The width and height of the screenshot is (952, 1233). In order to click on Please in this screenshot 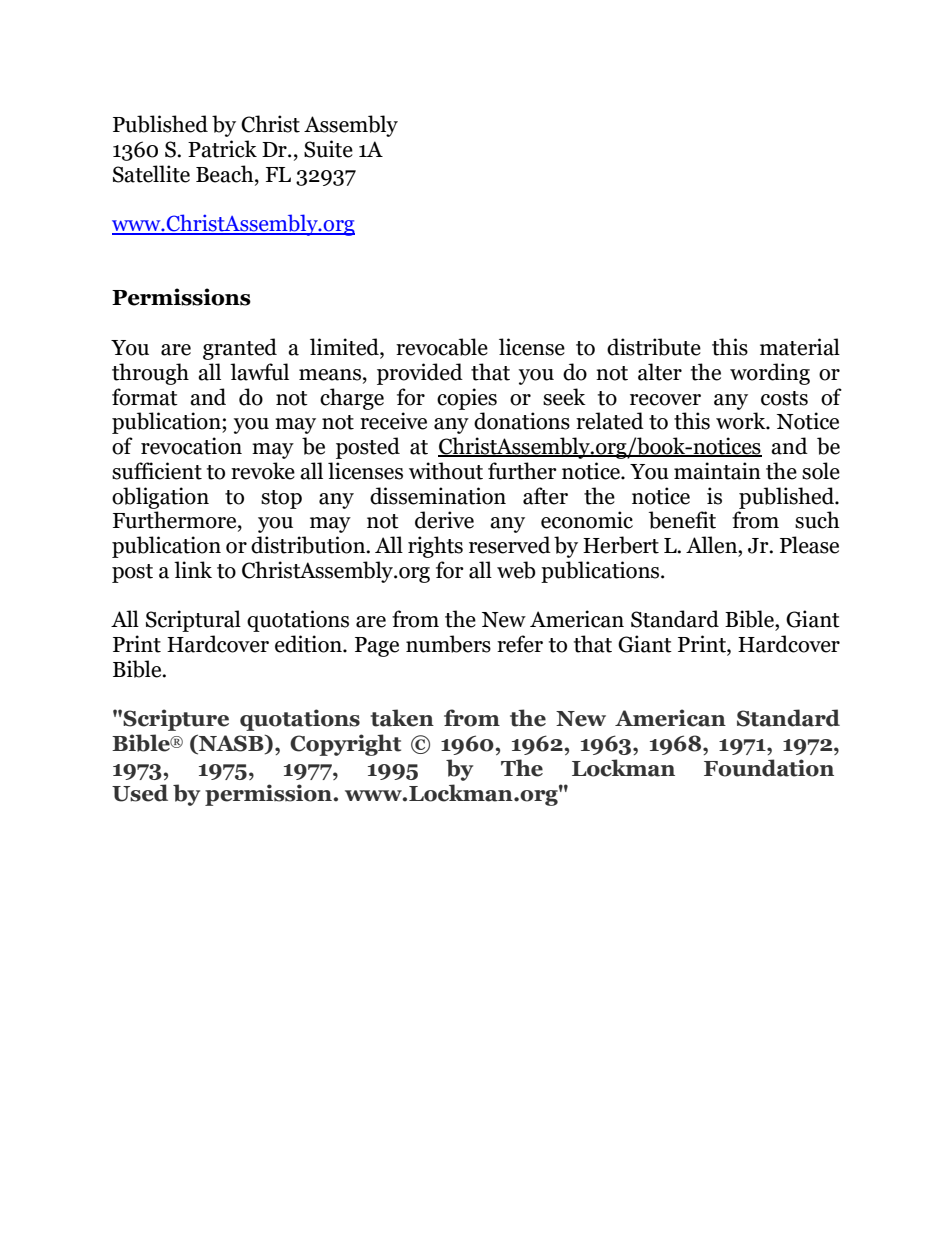, I will do `click(809, 545)`.
